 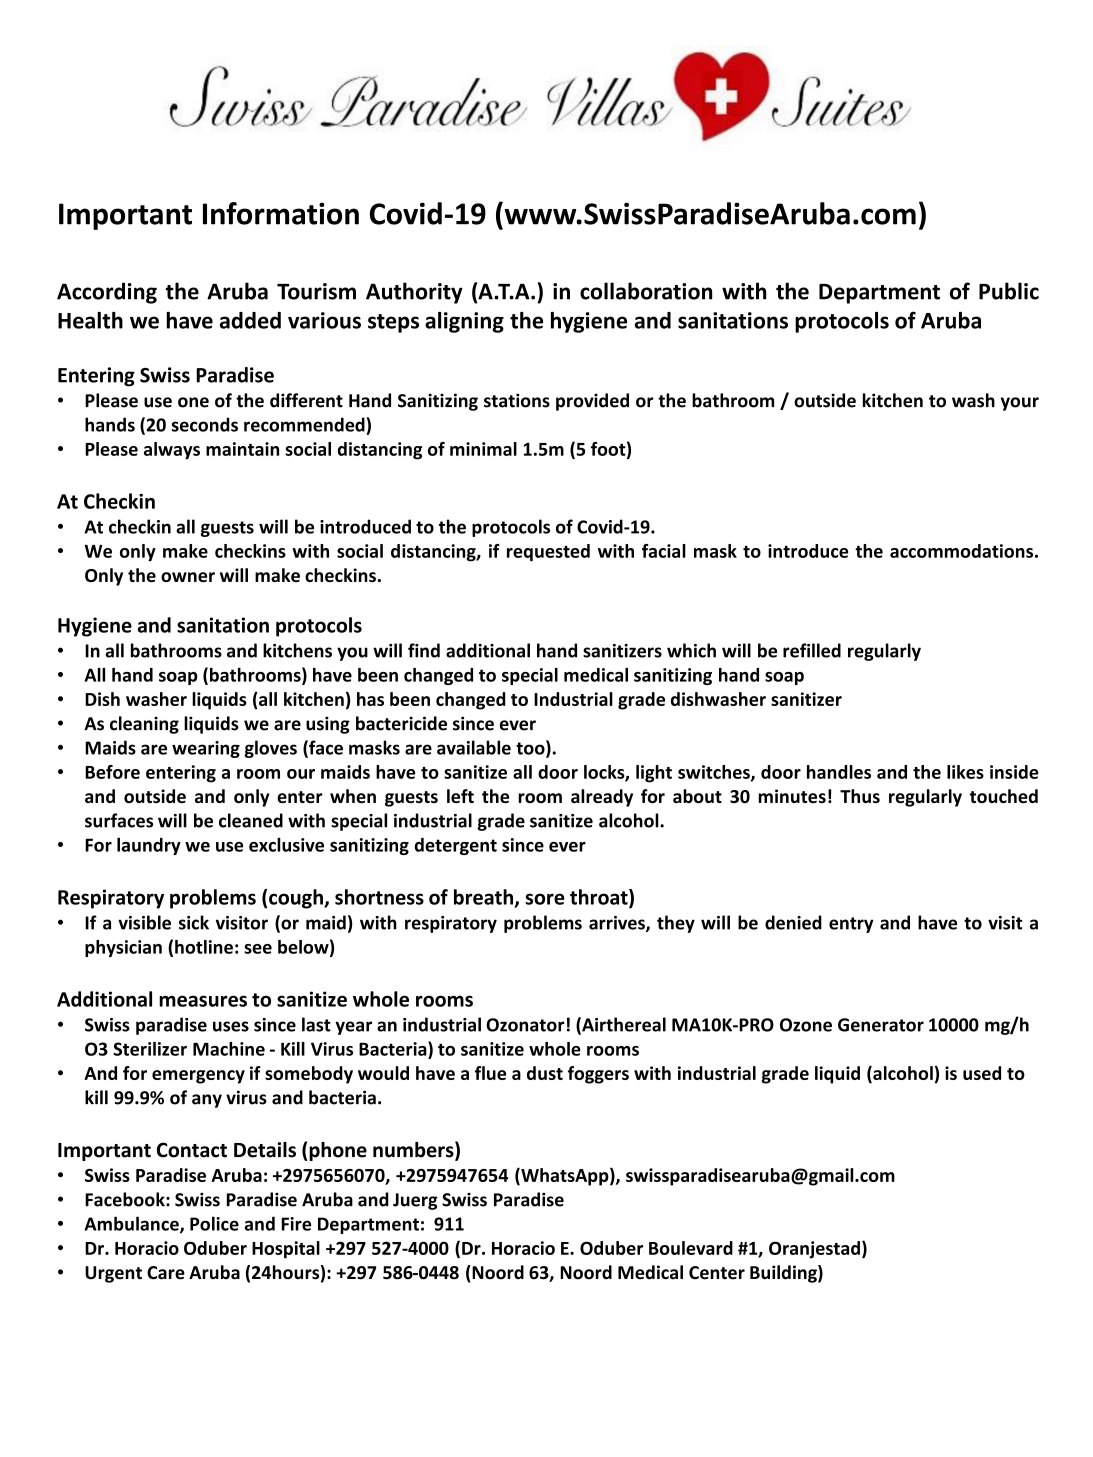 I want to click on Police, so click(x=214, y=1223).
